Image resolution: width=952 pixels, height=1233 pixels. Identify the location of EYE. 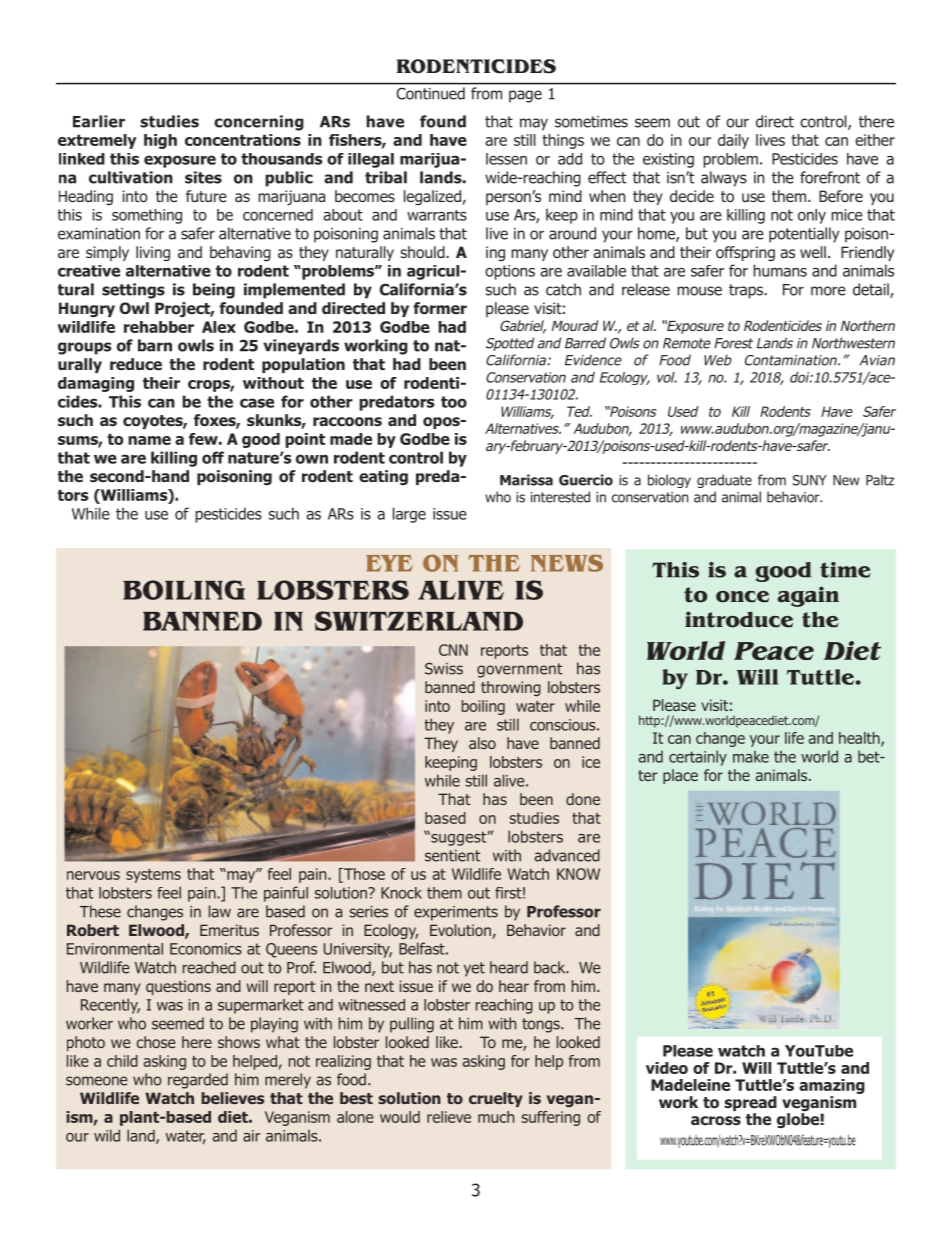
(389, 563).
